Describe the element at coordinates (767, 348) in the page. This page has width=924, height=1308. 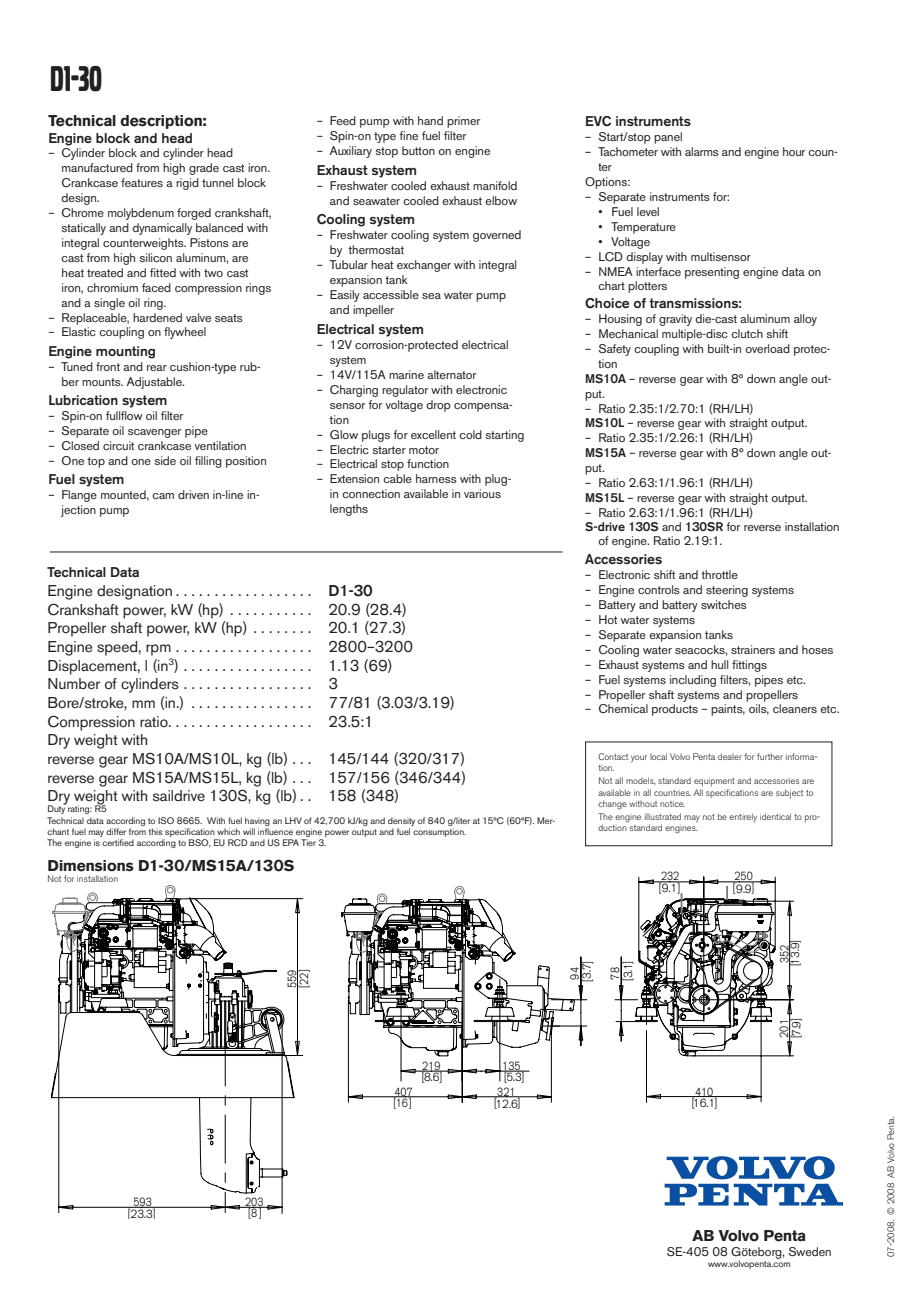
I see `overload` at that location.
